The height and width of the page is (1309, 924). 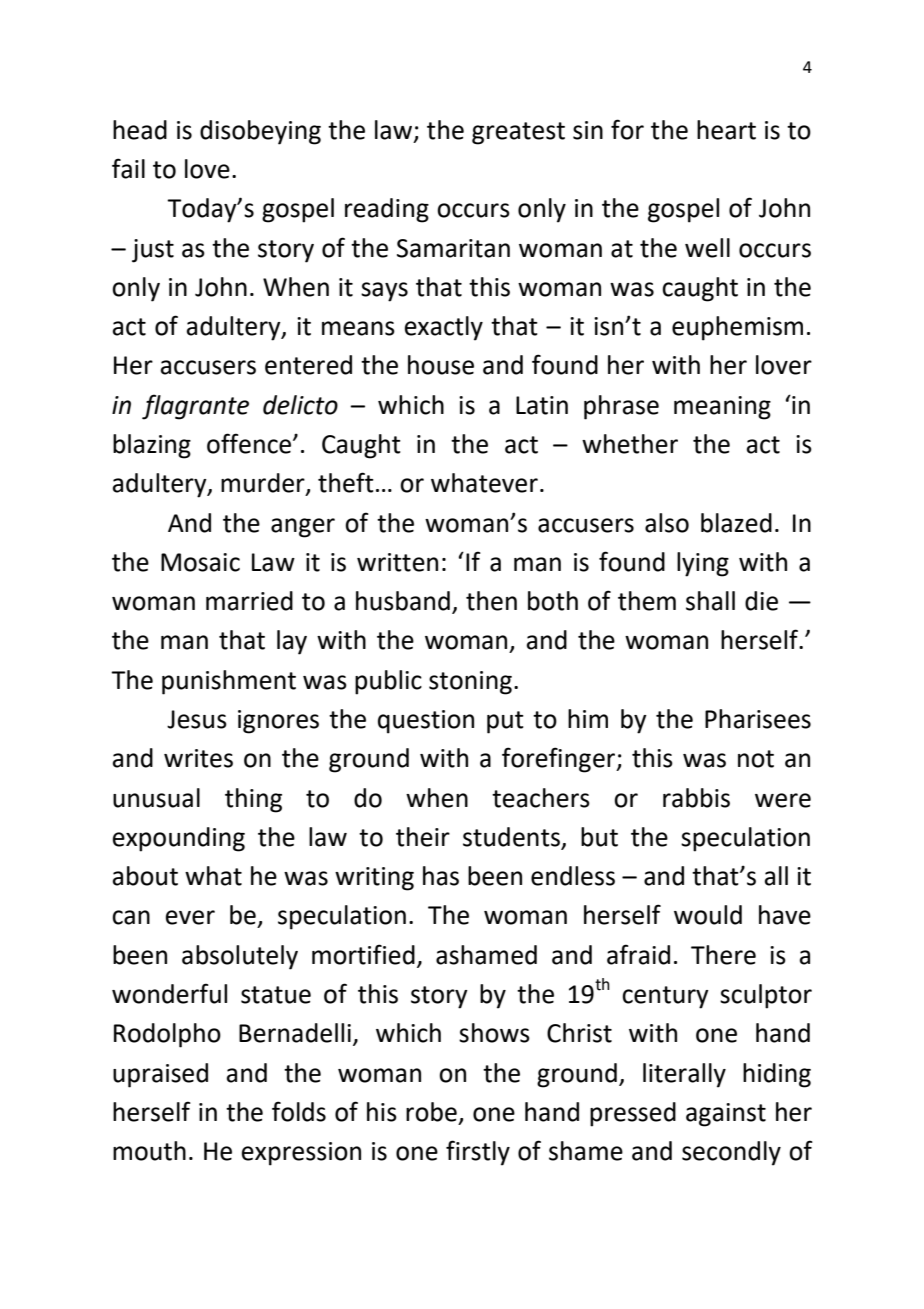 What do you see at coordinates (726, 130) in the page?
I see `heart` at bounding box center [726, 130].
